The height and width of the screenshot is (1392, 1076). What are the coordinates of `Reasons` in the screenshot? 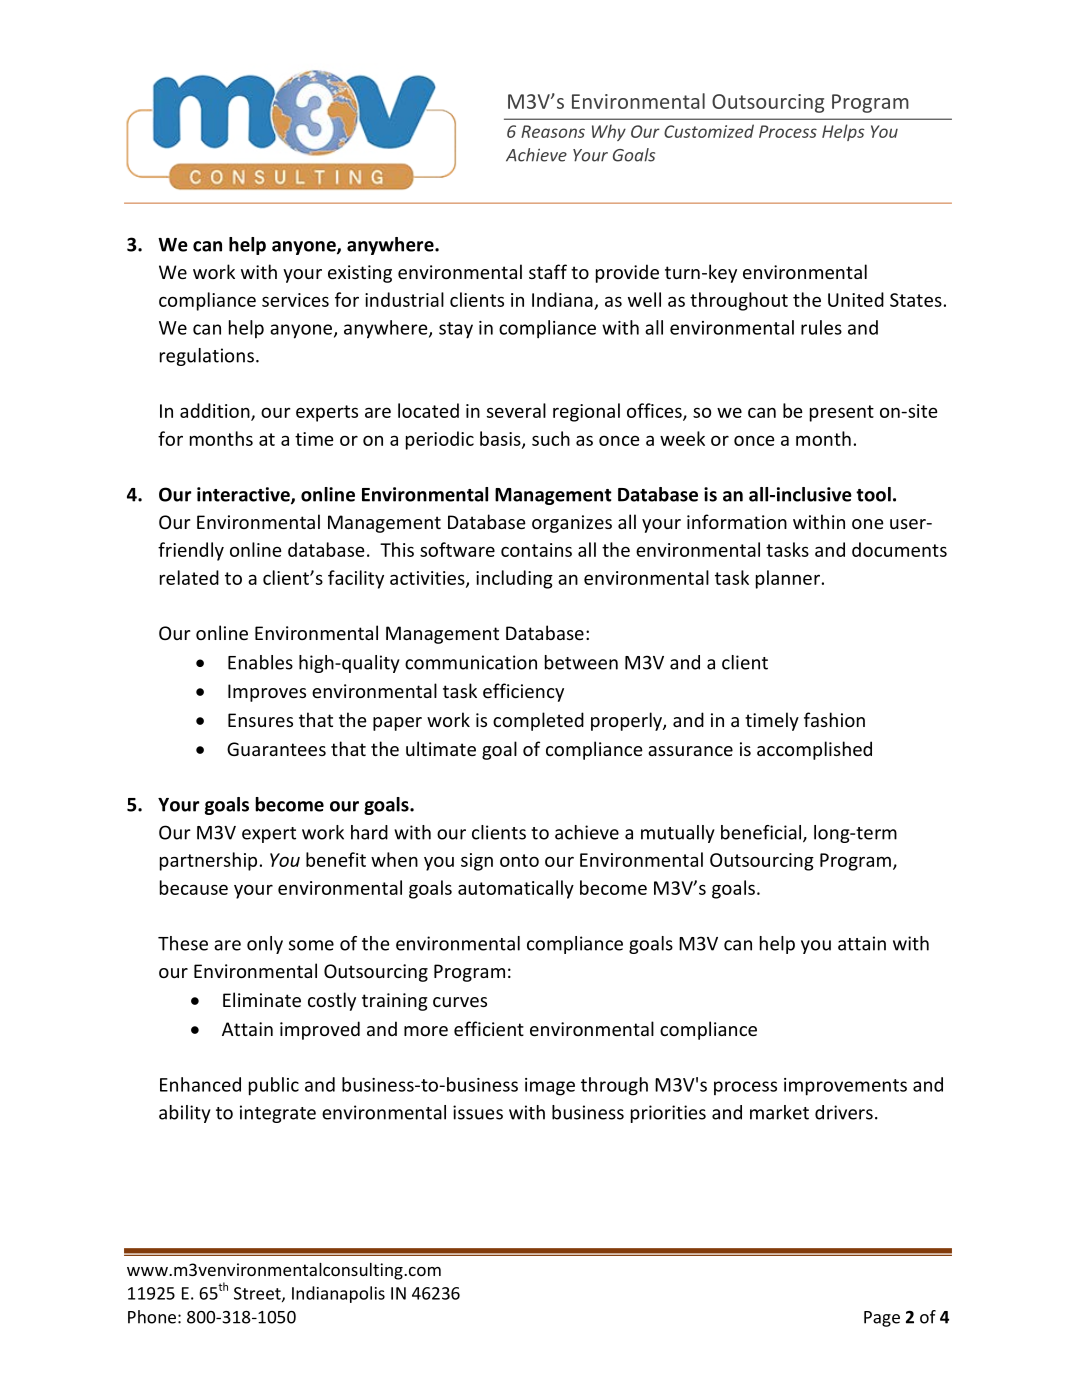 It's located at (553, 131).
